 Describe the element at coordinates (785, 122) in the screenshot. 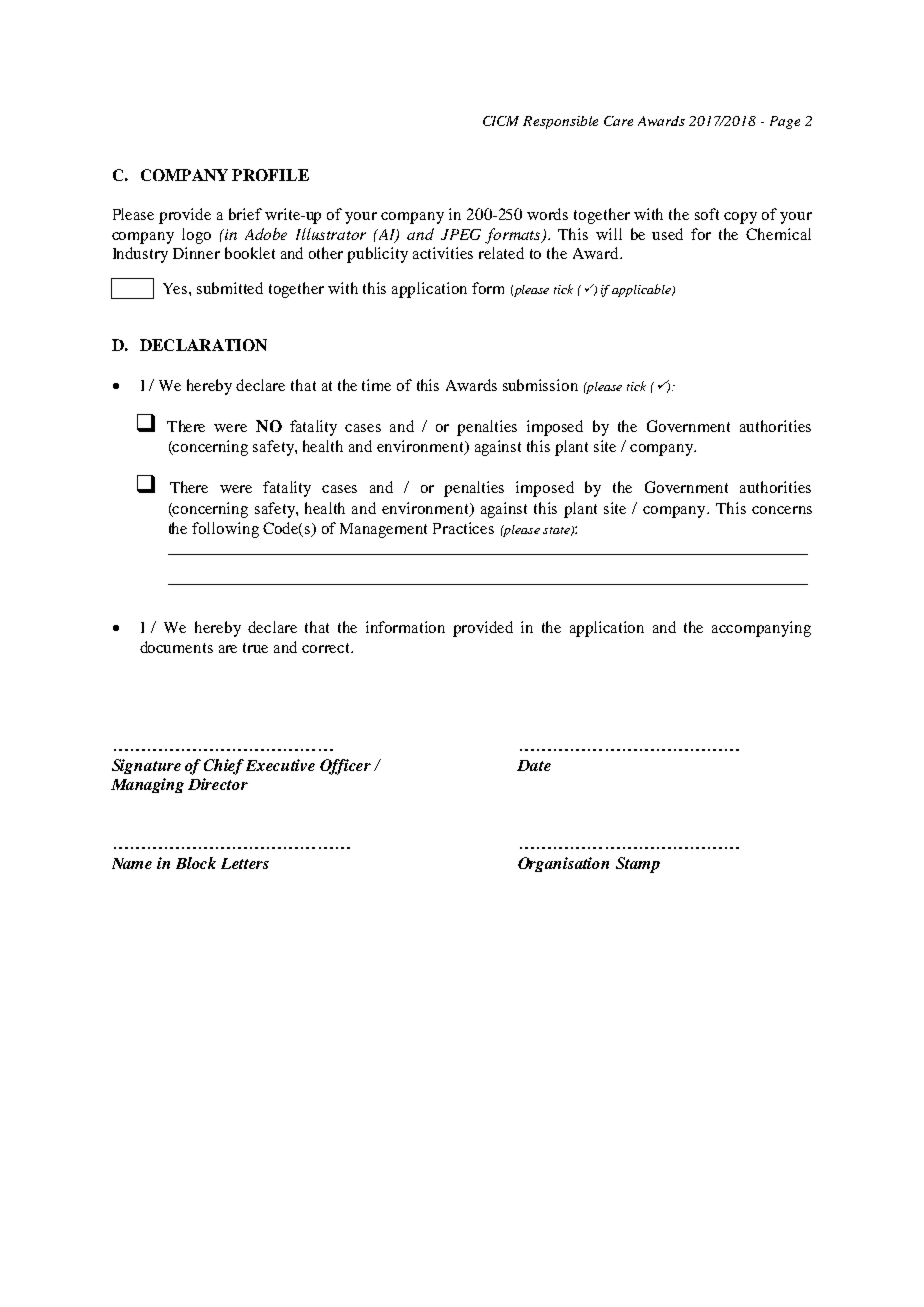

I see `Page` at that location.
